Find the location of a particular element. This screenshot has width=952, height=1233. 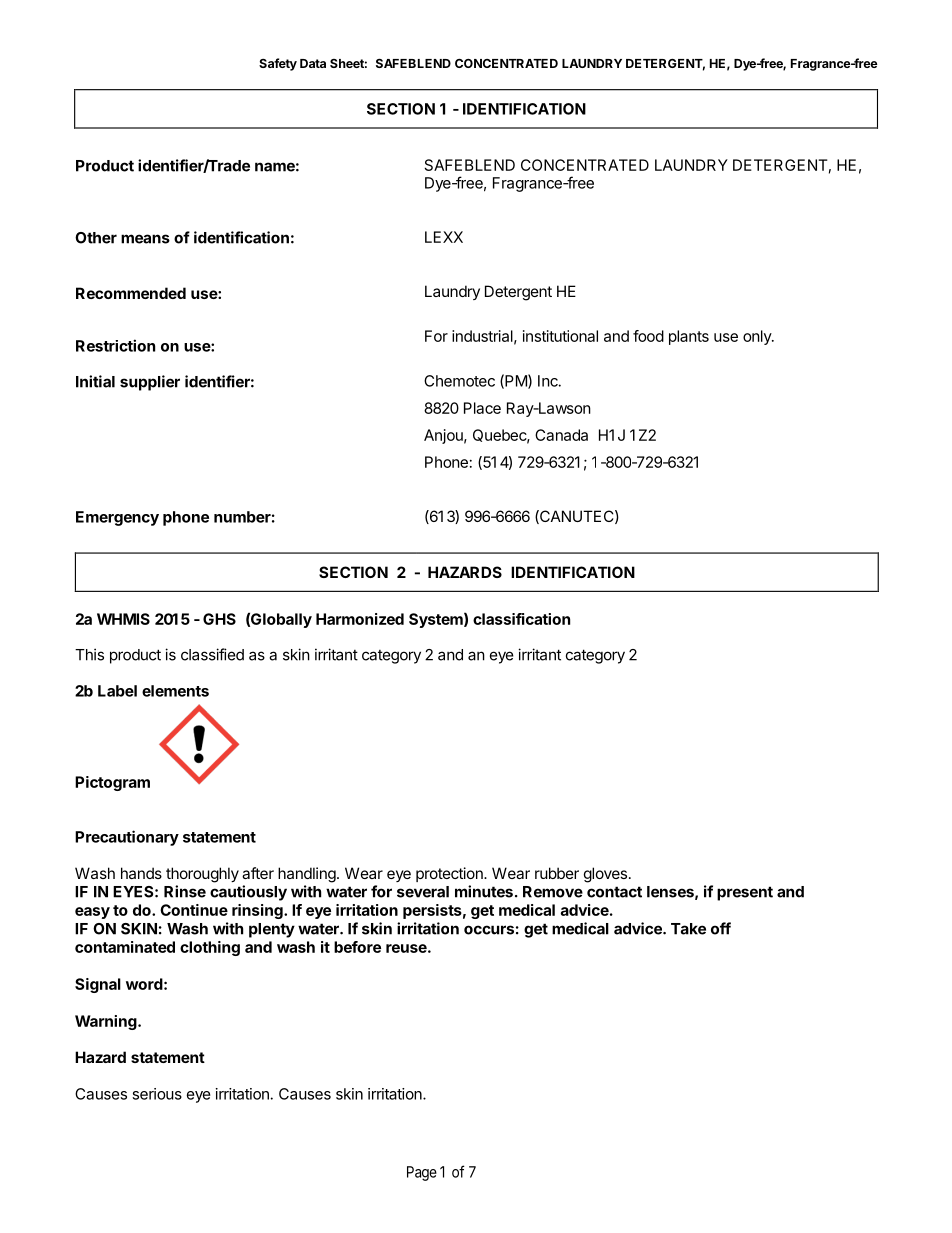

Data is located at coordinates (313, 63).
